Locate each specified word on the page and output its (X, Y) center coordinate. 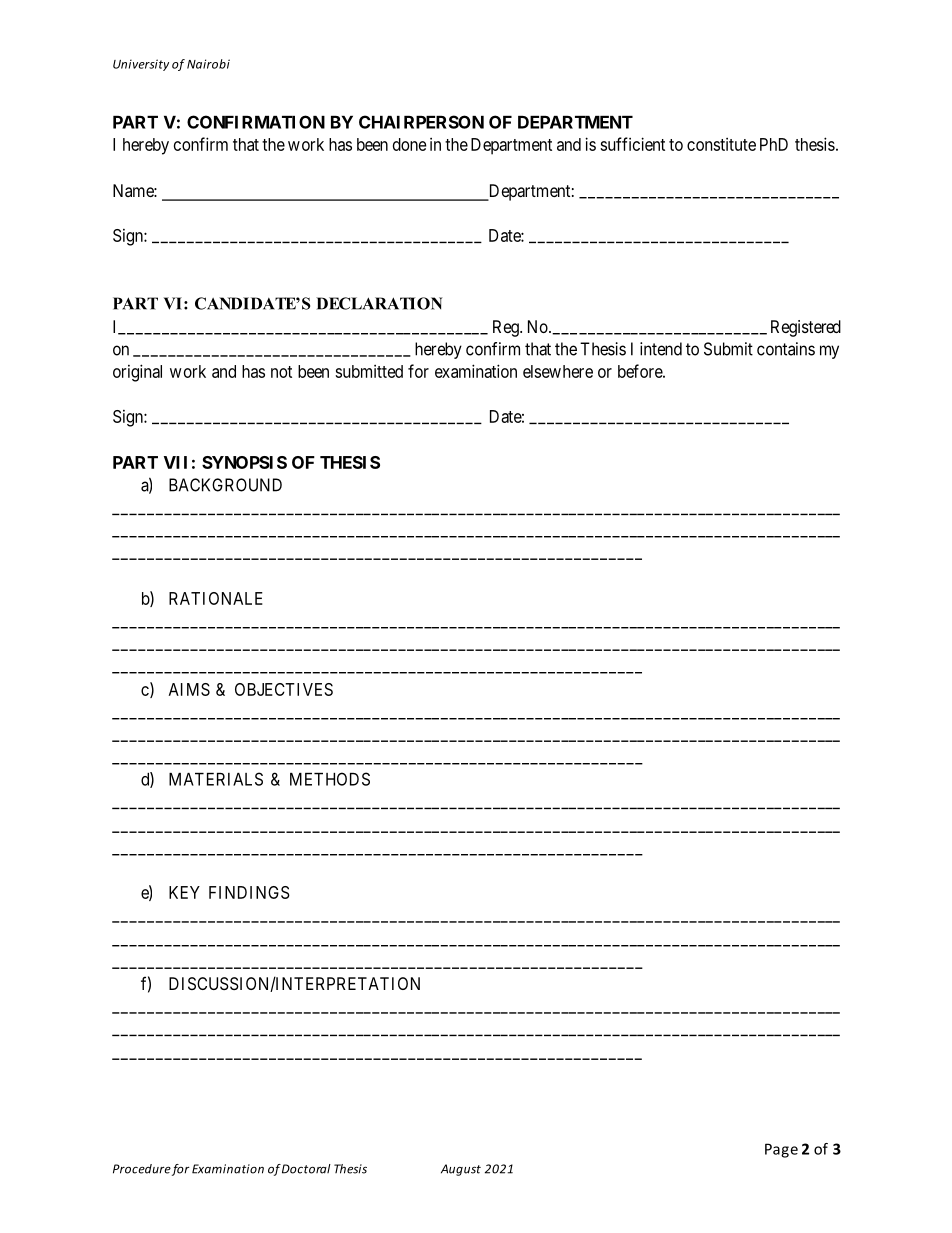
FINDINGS (249, 892)
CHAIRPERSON (421, 122)
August (461, 1170)
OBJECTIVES (284, 689)
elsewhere (558, 371)
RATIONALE (216, 598)
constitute (721, 144)
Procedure (142, 1169)
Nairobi (208, 64)
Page (781, 1150)
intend (661, 349)
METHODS (330, 779)
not (281, 372)
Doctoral (306, 1169)
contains (786, 349)
